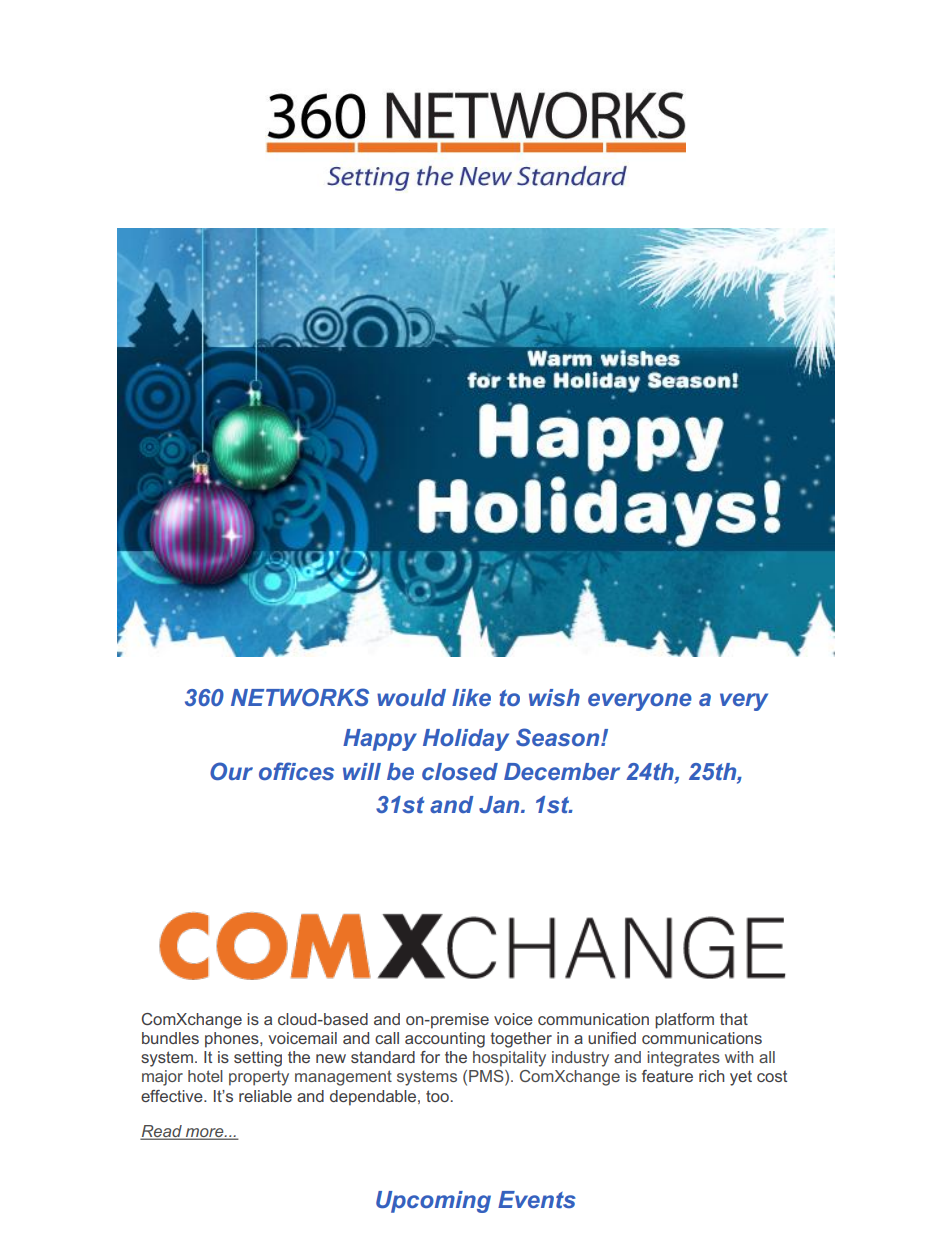  Describe the element at coordinates (162, 1132) in the image. I see `Read` at that location.
